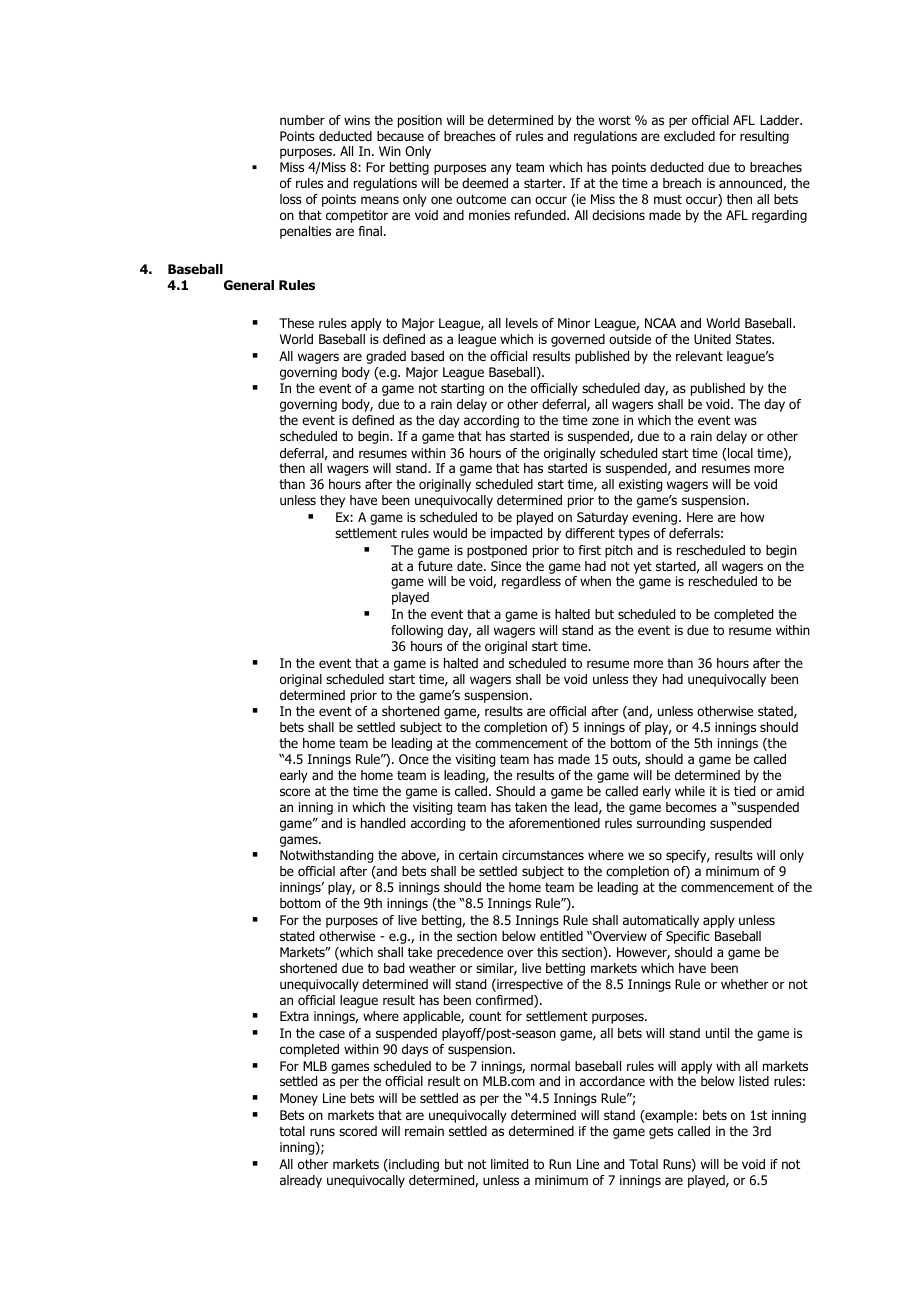 The height and width of the document is (1308, 924). What do you see at coordinates (302, 120) in the document?
I see `number` at bounding box center [302, 120].
